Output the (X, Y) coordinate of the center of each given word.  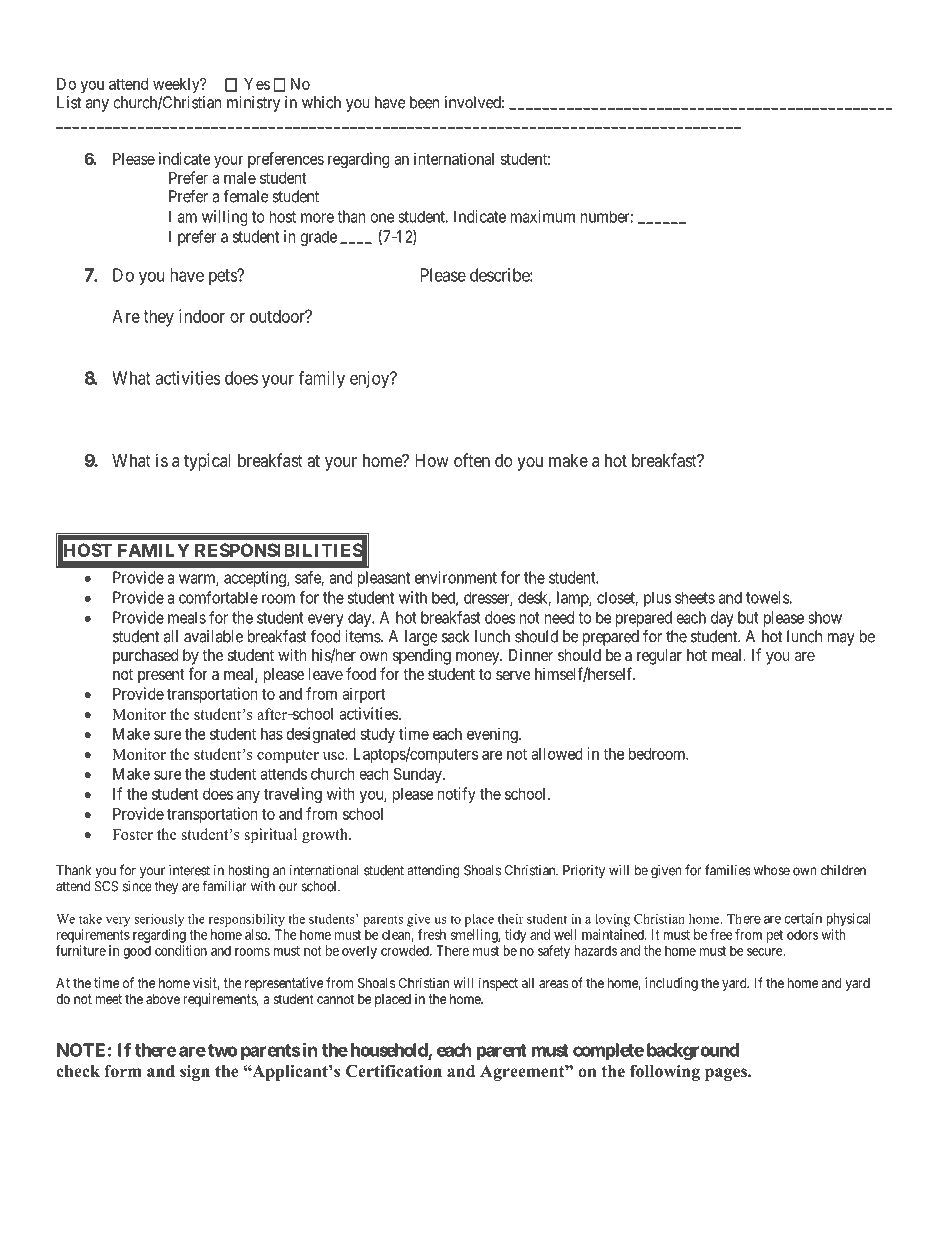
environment (456, 577)
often (472, 460)
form (123, 1071)
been (425, 102)
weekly (177, 87)
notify (457, 795)
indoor (202, 316)
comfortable (218, 597)
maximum (543, 216)
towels (767, 597)
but (748, 617)
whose (772, 870)
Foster (132, 834)
